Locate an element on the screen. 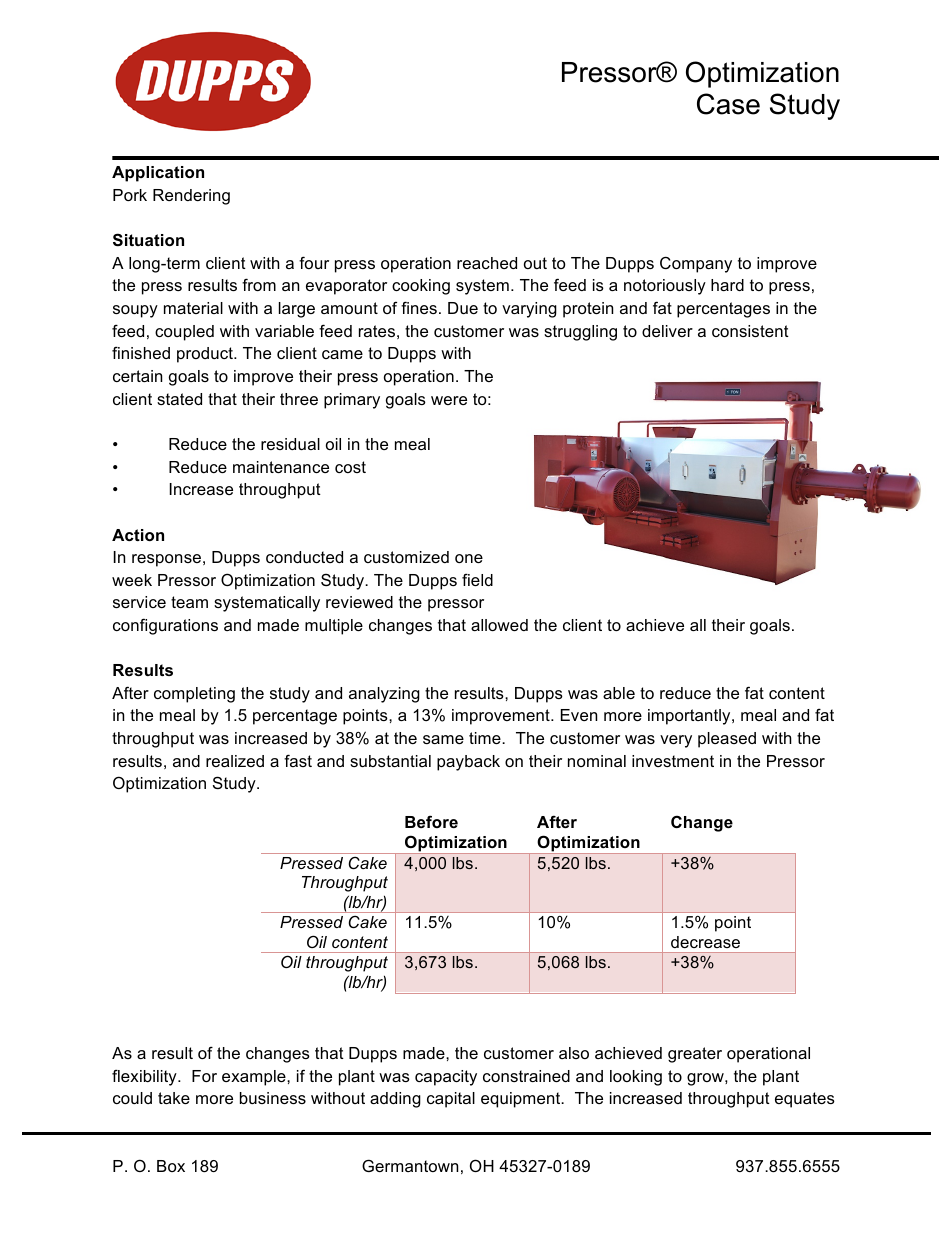  equates is located at coordinates (805, 1100).
